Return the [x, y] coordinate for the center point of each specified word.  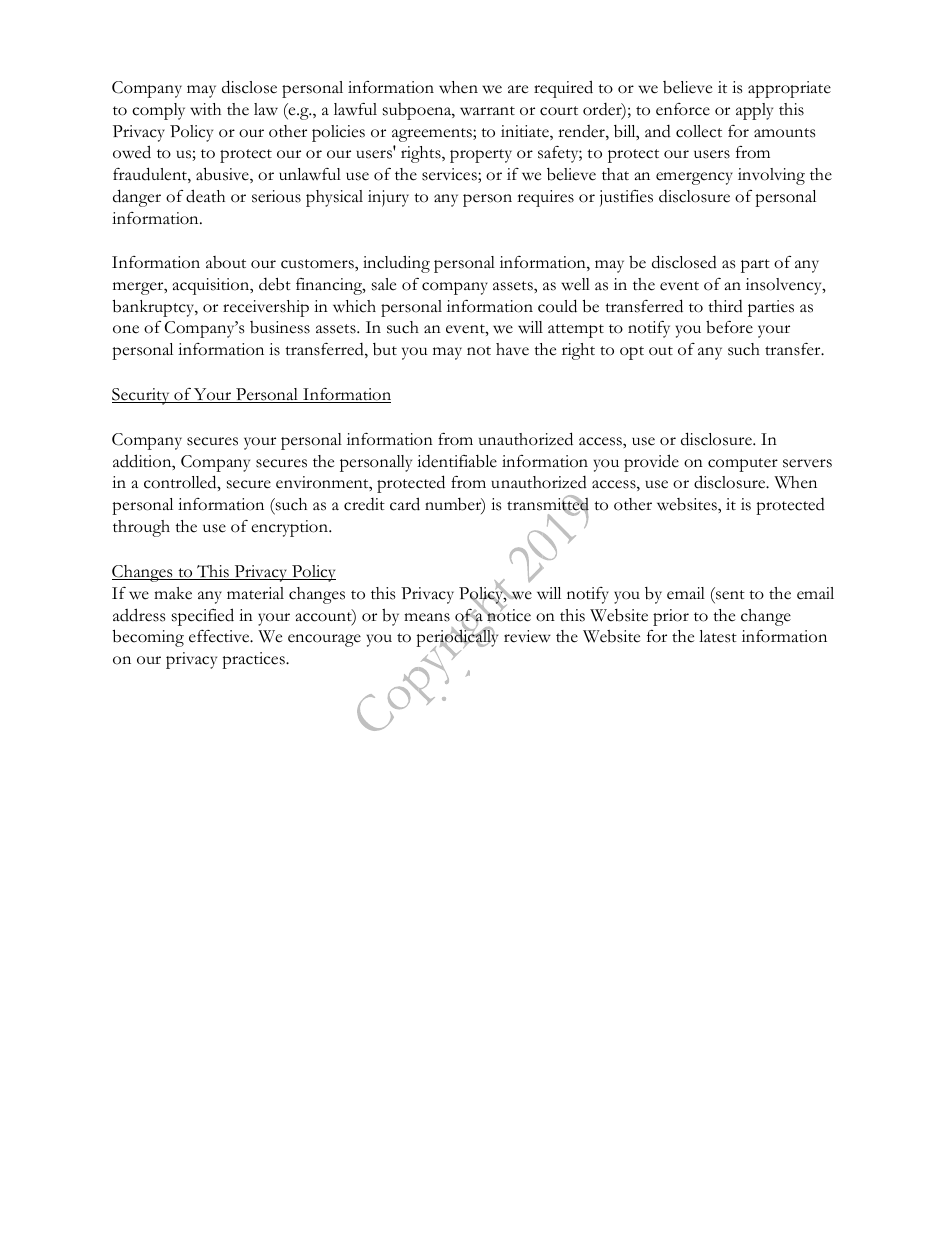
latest [718, 636]
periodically [457, 639]
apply [754, 111]
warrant [487, 111]
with [205, 109]
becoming [148, 638]
